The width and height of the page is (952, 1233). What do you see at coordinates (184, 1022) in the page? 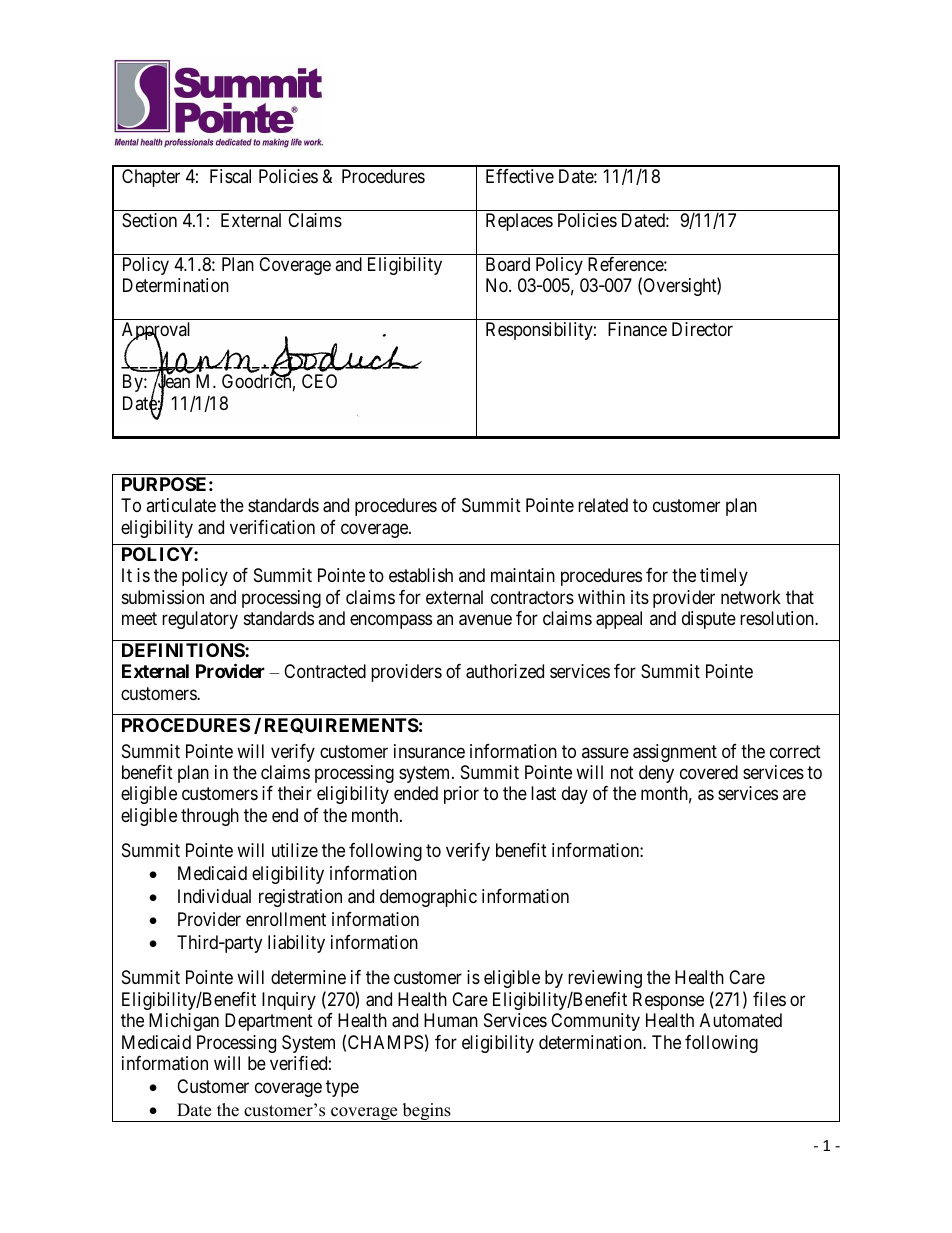
I see `Michigan` at bounding box center [184, 1022].
